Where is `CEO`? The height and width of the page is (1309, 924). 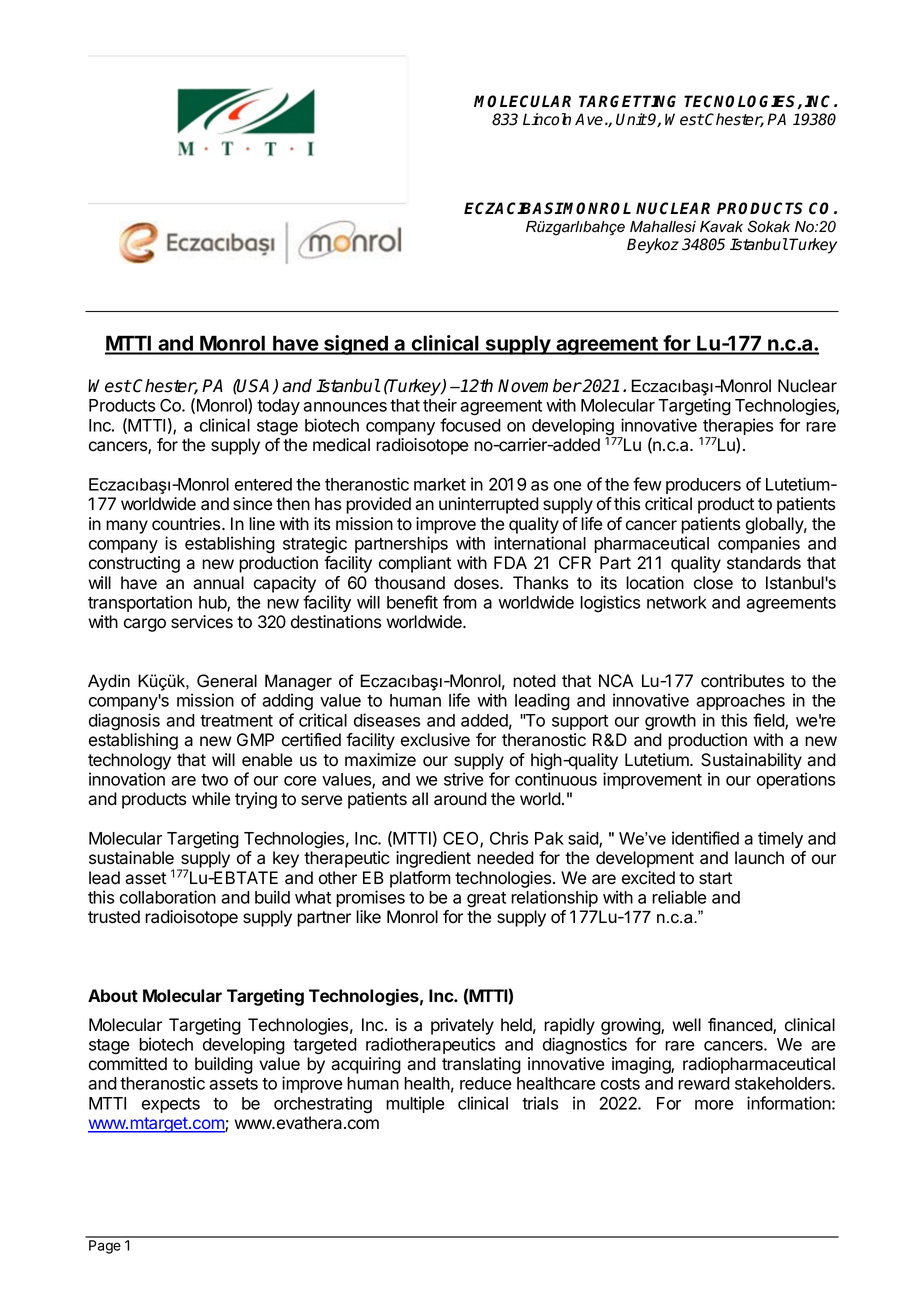 CEO is located at coordinates (462, 839).
